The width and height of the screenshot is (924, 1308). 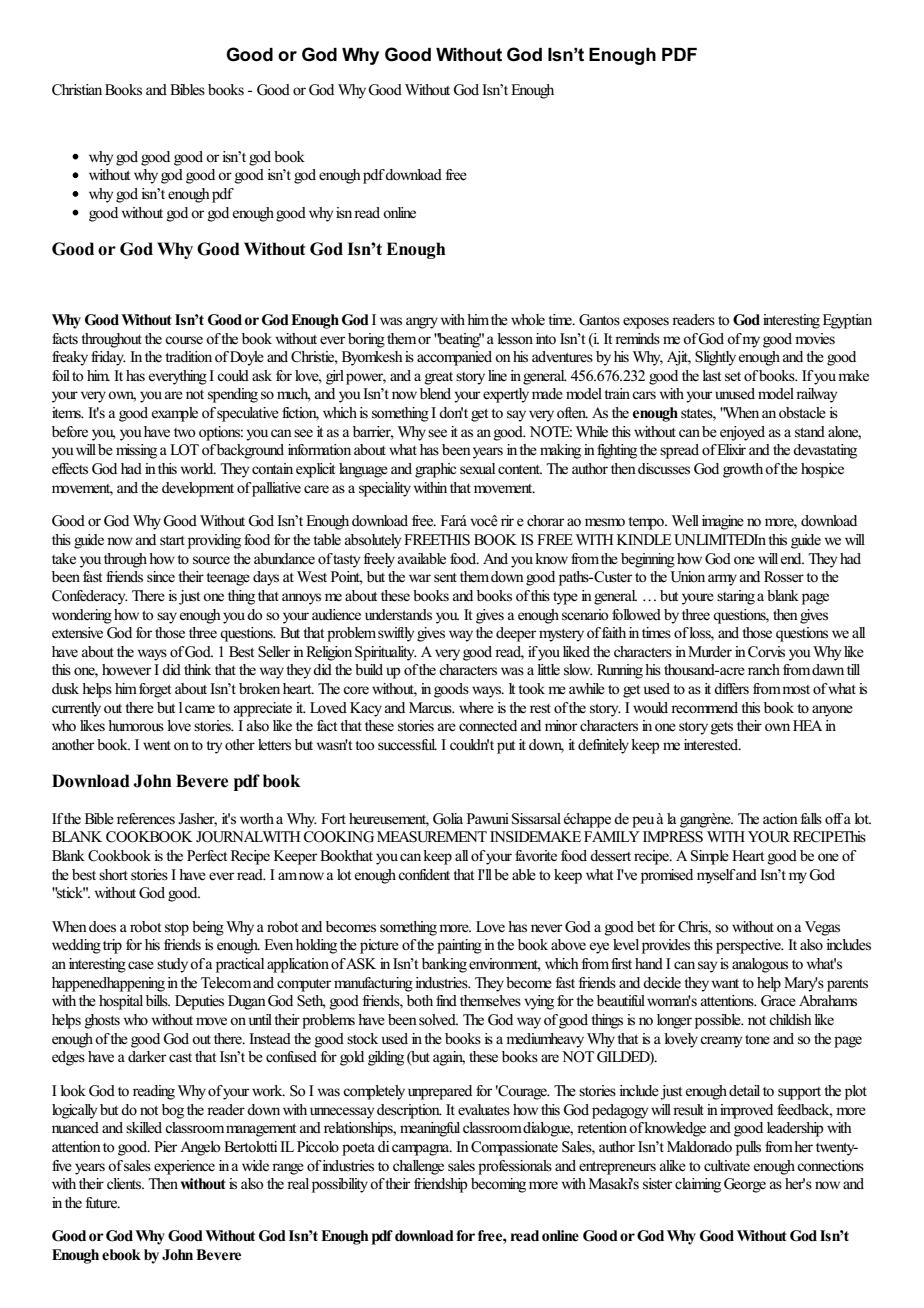 I want to click on Bibles, so click(x=187, y=89).
